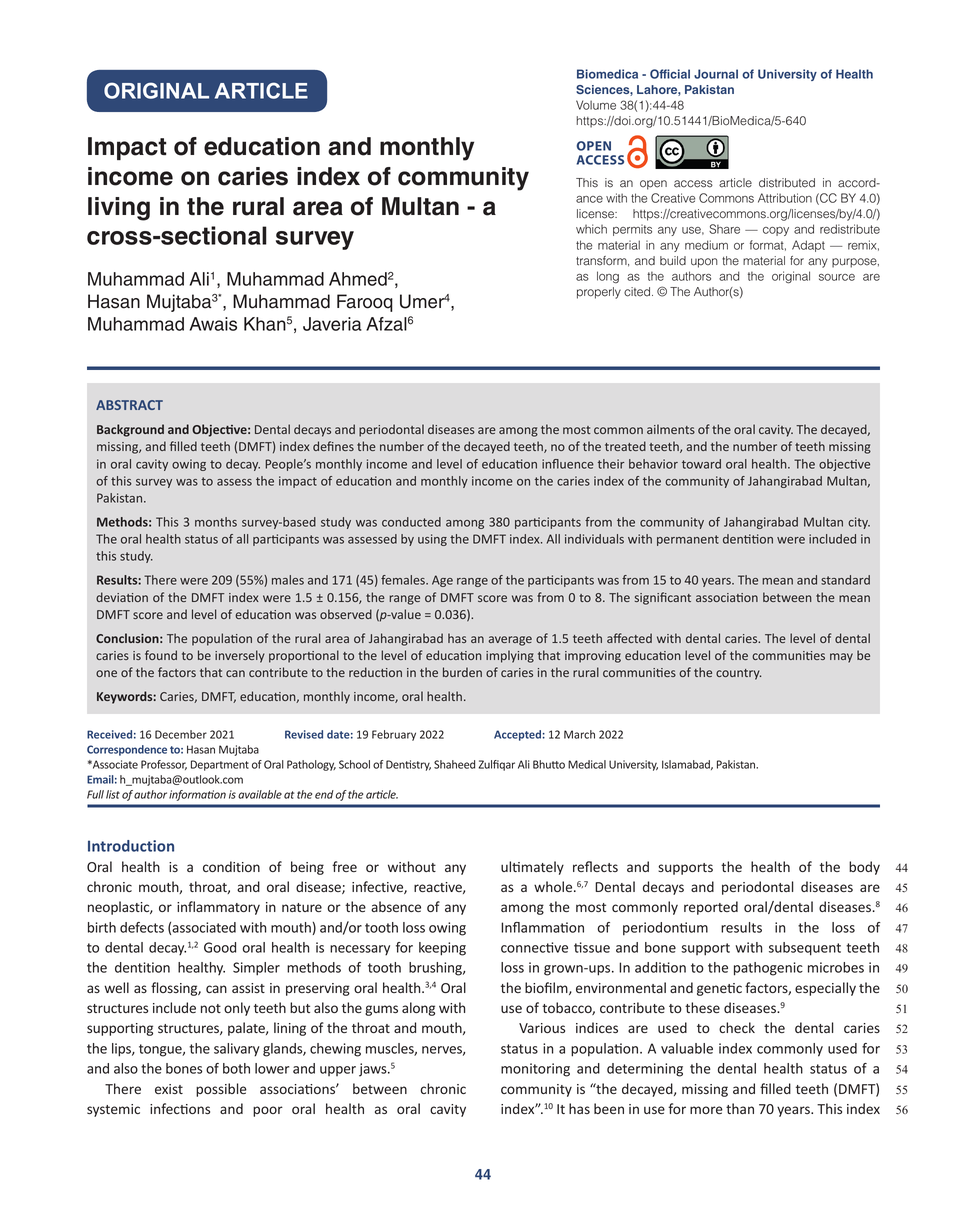 The width and height of the screenshot is (967, 1232). Describe the element at coordinates (532, 868) in the screenshot. I see `ultimately` at that location.
